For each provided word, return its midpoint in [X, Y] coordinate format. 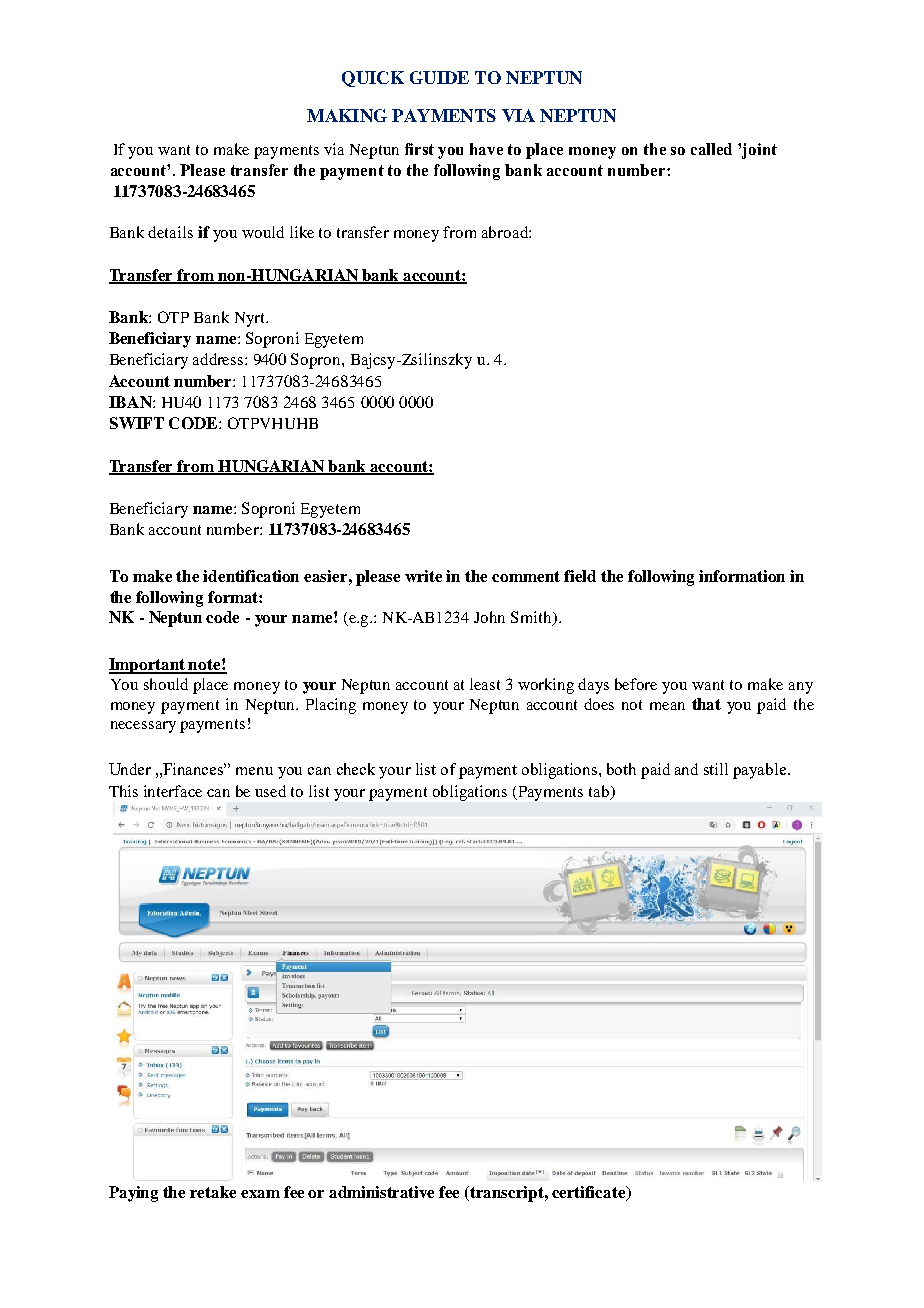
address [219, 359]
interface [173, 791]
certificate [590, 1193]
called [711, 149]
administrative [381, 1192]
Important [148, 666]
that [706, 704]
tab [600, 792]
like [302, 232]
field [580, 576]
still [716, 769]
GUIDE [439, 77]
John [489, 617]
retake [213, 1192]
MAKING [347, 115]
